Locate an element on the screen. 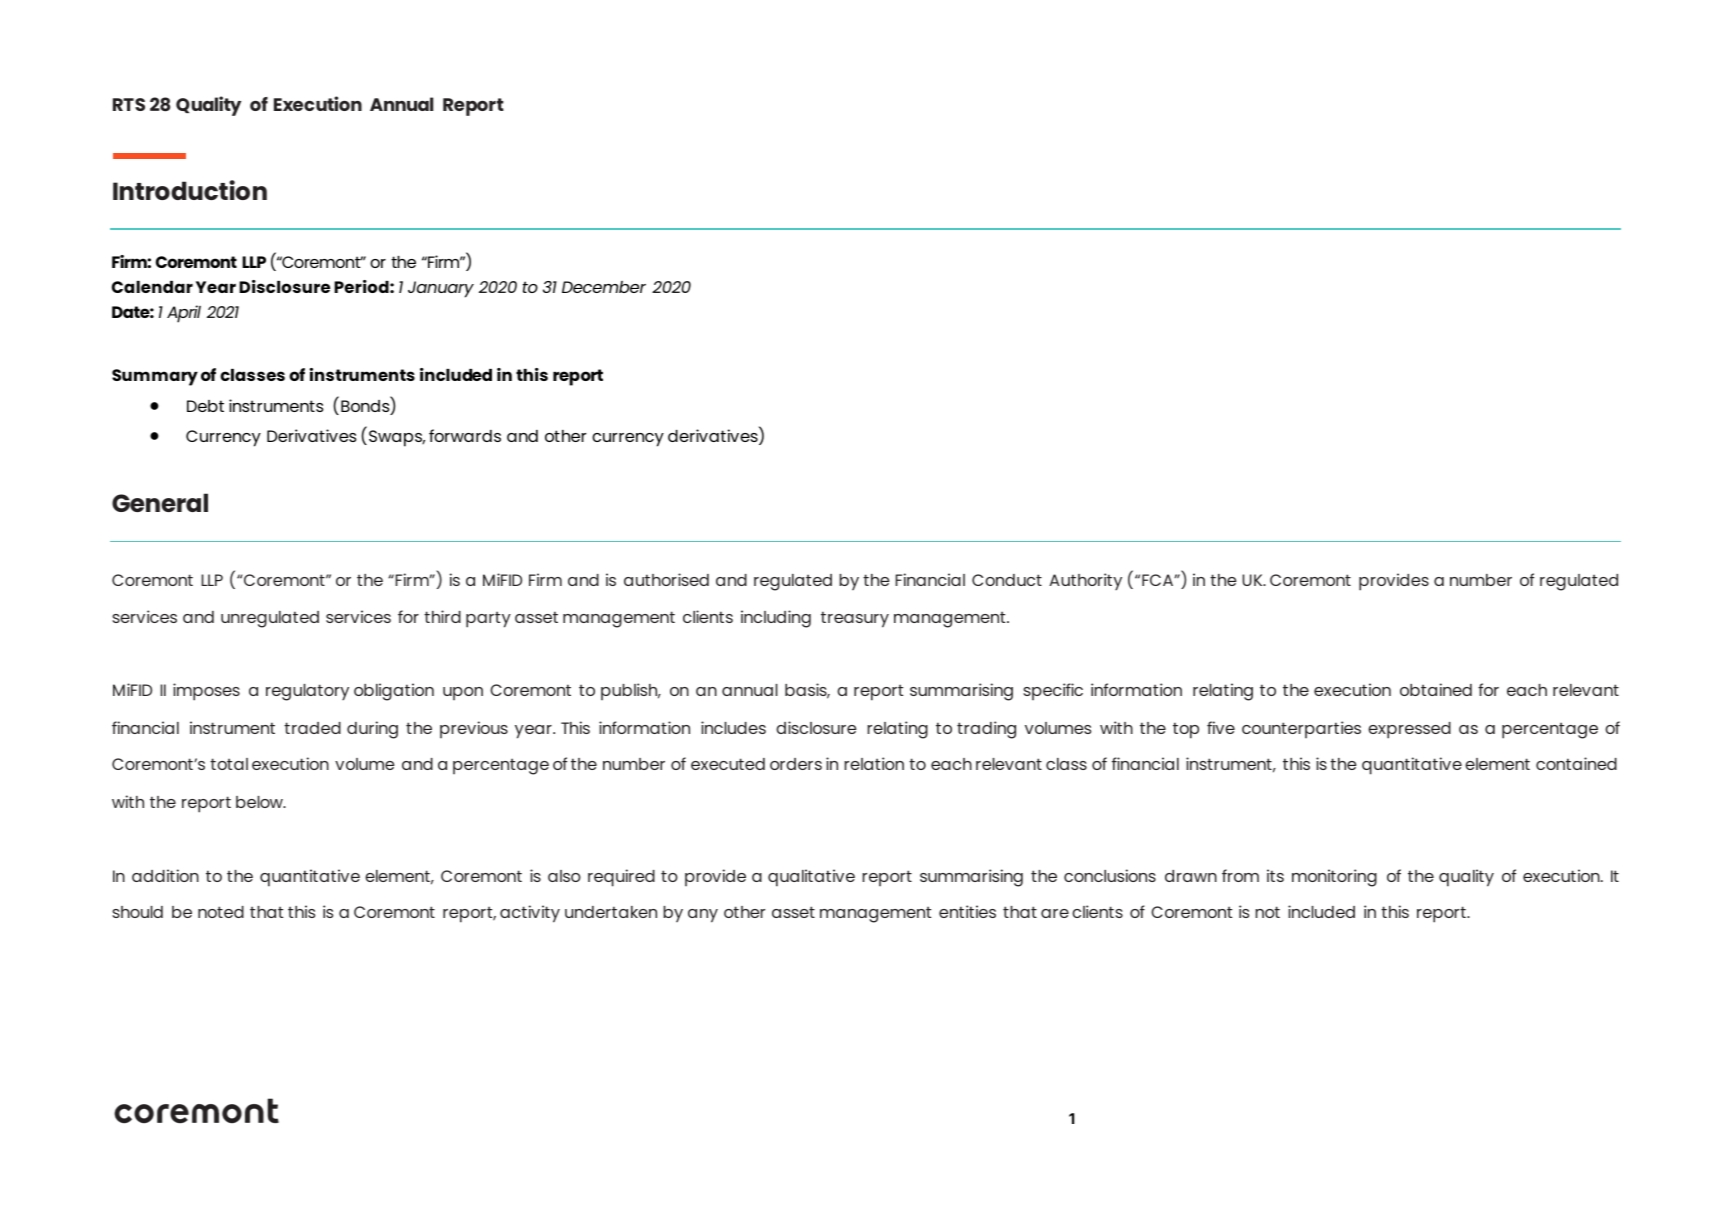  third is located at coordinates (442, 616).
